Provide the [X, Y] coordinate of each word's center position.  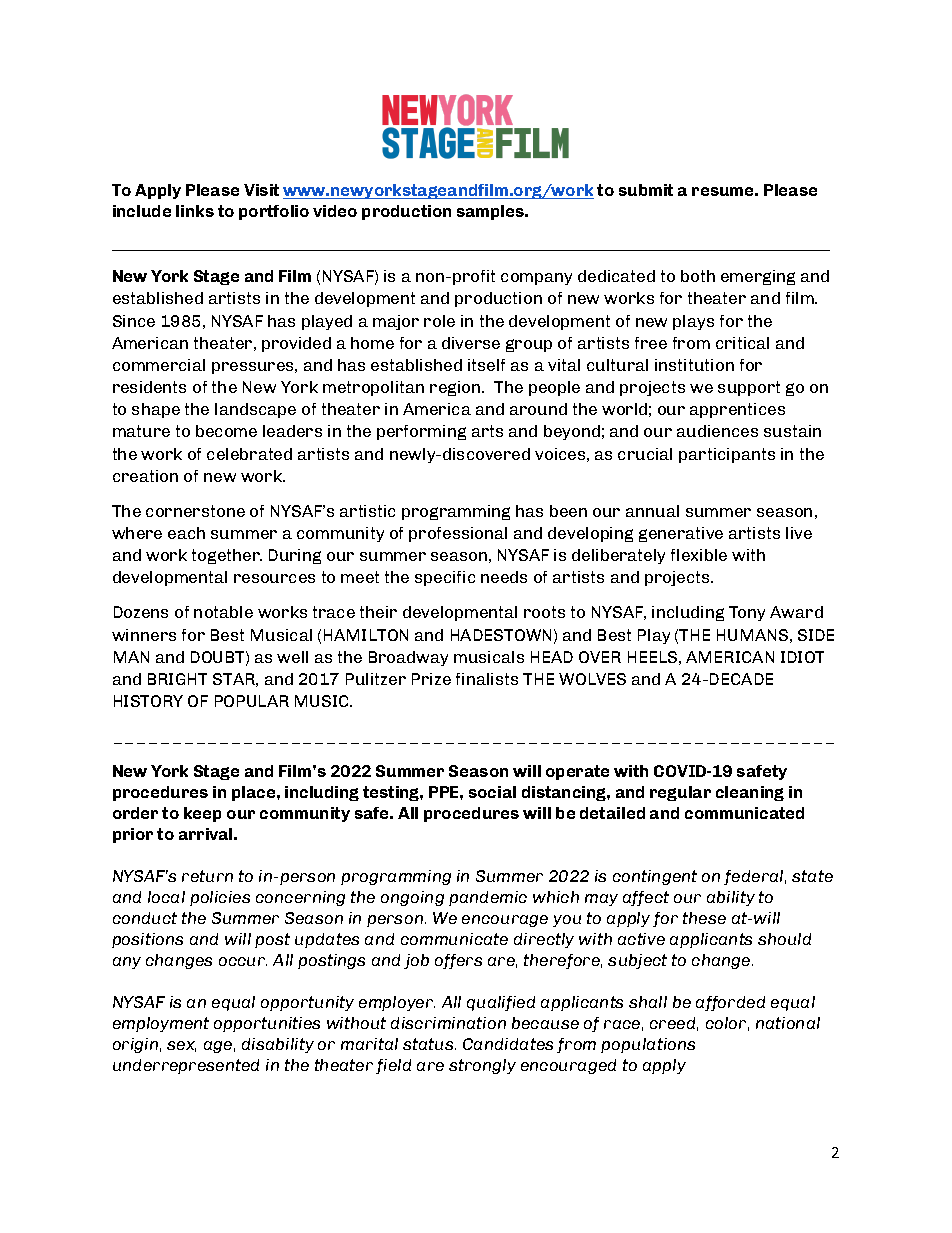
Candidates [508, 1044]
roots [544, 612]
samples [492, 212]
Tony [747, 613]
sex [181, 1046]
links [195, 211]
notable [223, 612]
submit [646, 190]
